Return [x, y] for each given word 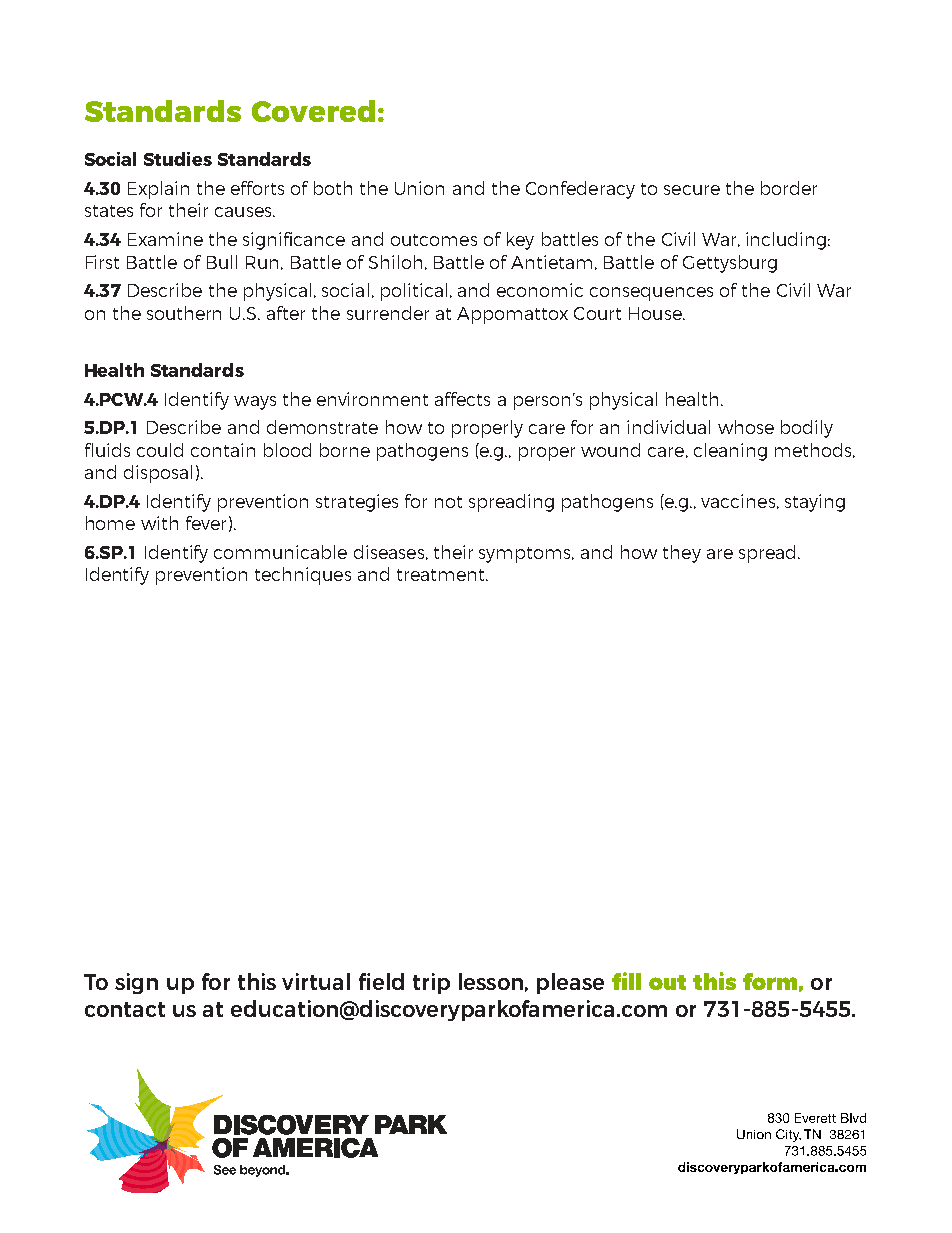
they [682, 554]
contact [125, 1009]
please [570, 983]
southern [184, 313]
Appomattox [512, 315]
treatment [442, 575]
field [381, 981]
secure [692, 190]
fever [206, 523]
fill [626, 981]
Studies [178, 159]
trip [431, 983]
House [656, 313]
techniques [303, 576]
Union [419, 188]
